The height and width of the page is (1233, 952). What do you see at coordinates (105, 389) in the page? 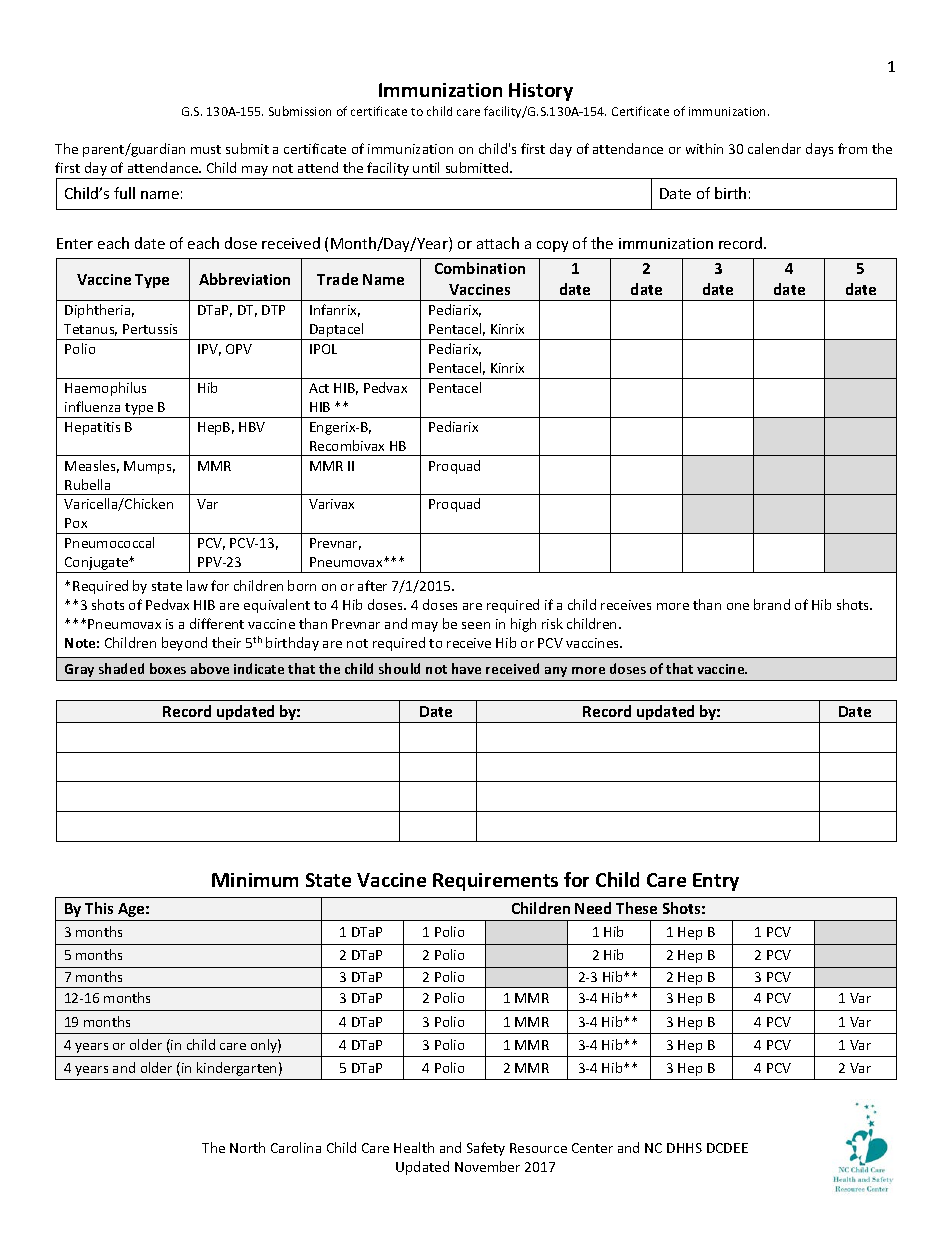
I see `Haemophilus` at bounding box center [105, 389].
